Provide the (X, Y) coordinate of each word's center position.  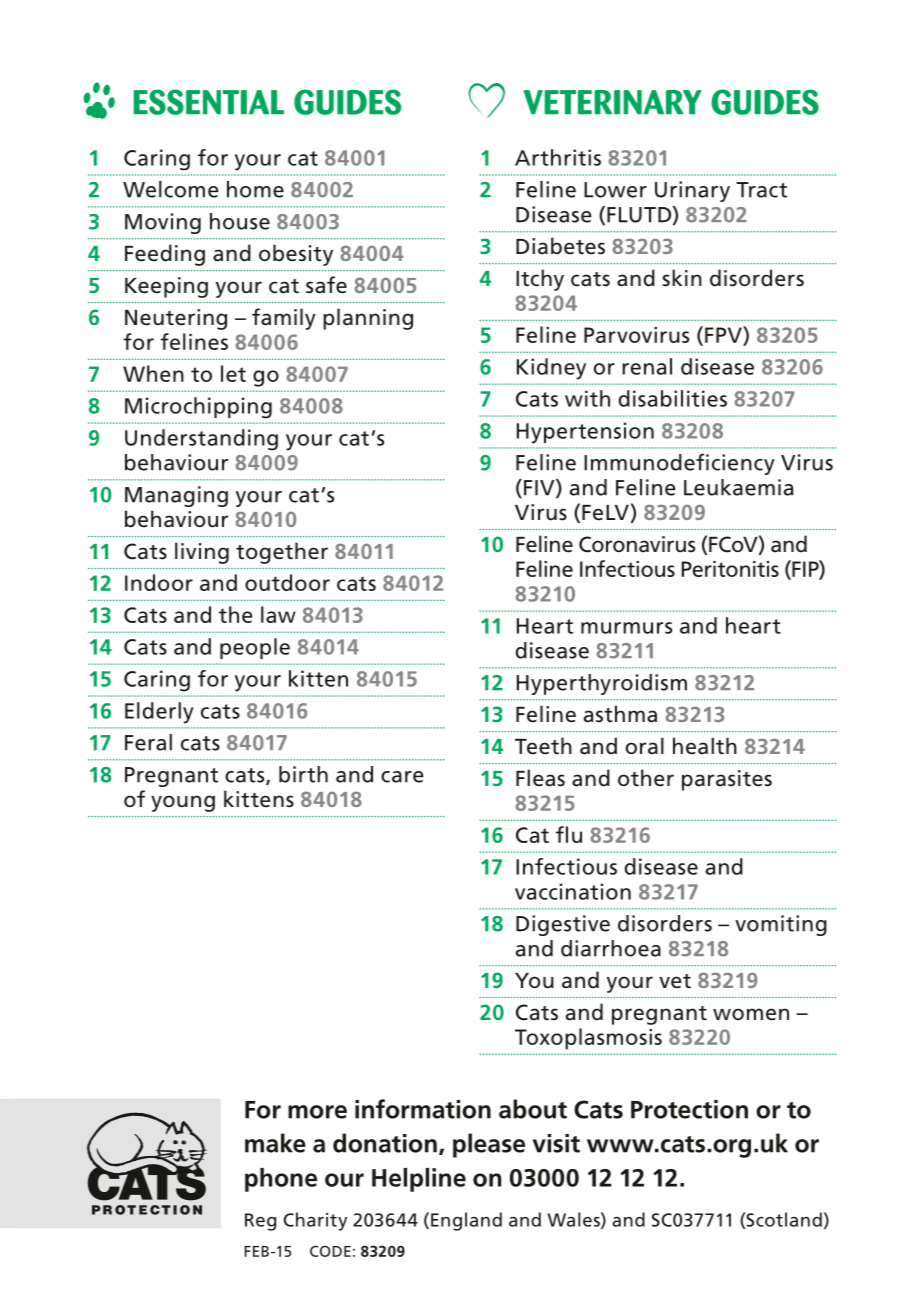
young (183, 803)
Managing (176, 496)
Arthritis (558, 157)
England (466, 1221)
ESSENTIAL (208, 102)
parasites (727, 780)
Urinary (692, 191)
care (402, 777)
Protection (689, 1109)
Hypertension (585, 433)
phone (281, 1180)
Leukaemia (738, 487)
